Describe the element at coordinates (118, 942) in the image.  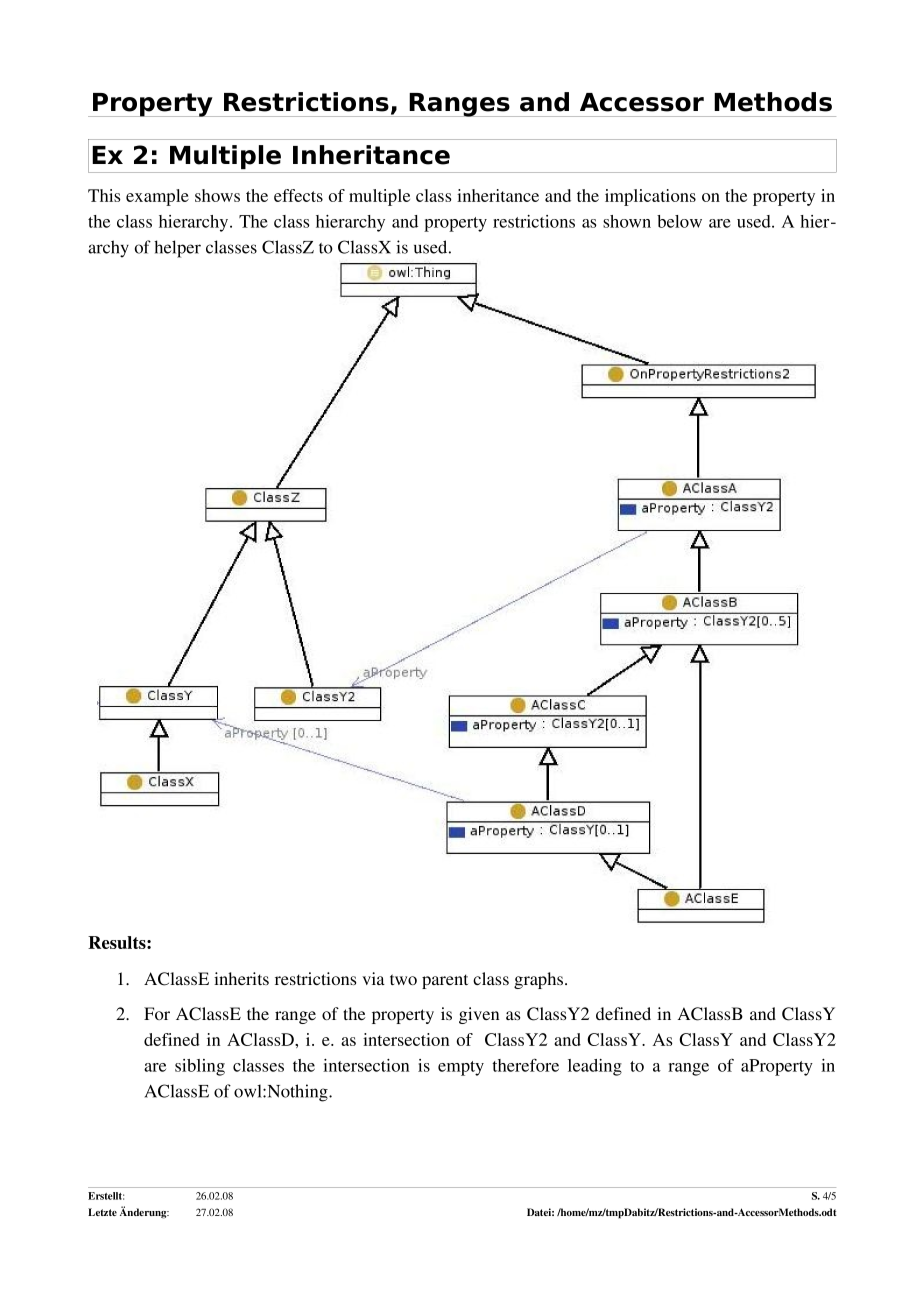
I see `Results` at that location.
